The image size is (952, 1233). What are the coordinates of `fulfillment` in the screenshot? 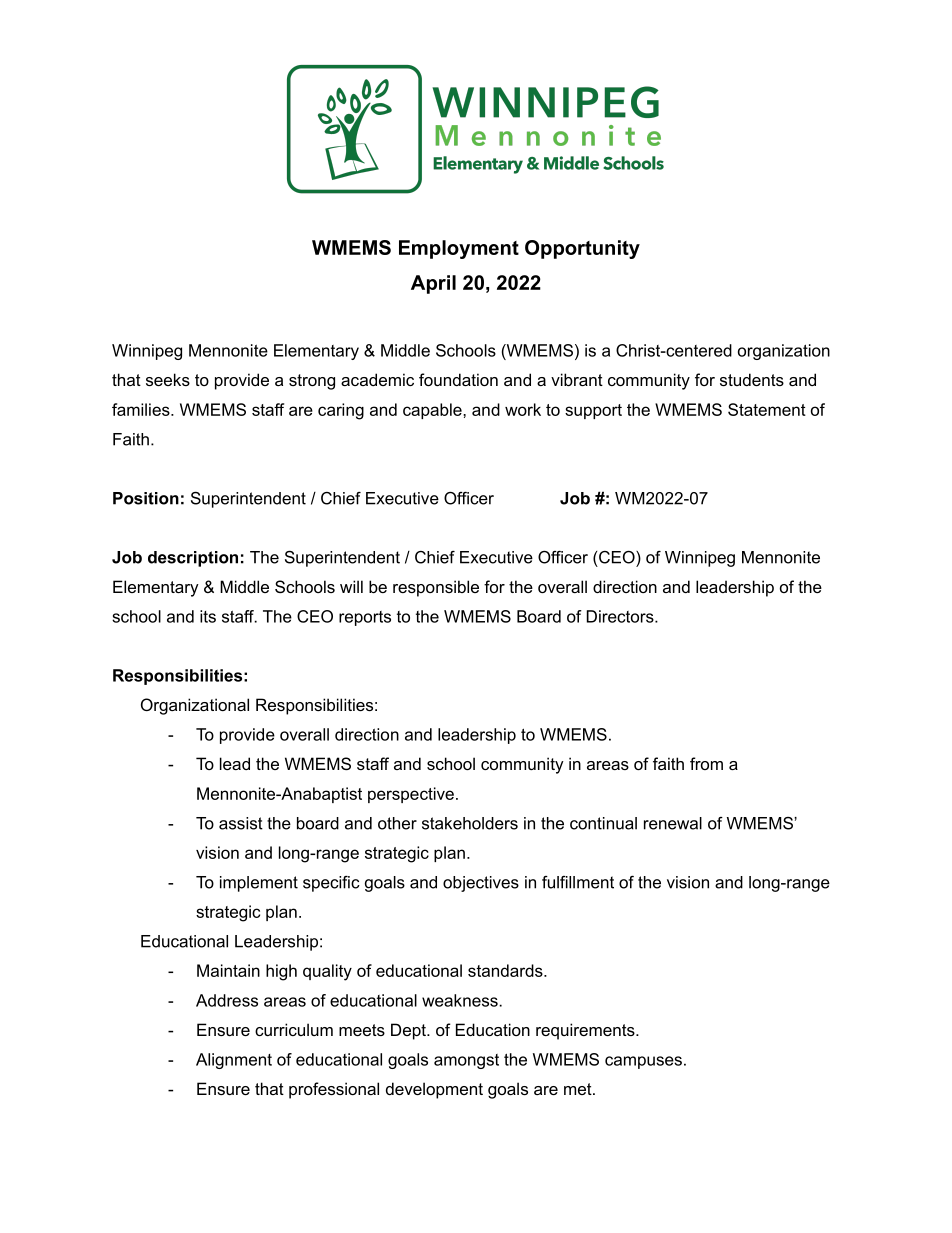 It's located at (578, 882).
